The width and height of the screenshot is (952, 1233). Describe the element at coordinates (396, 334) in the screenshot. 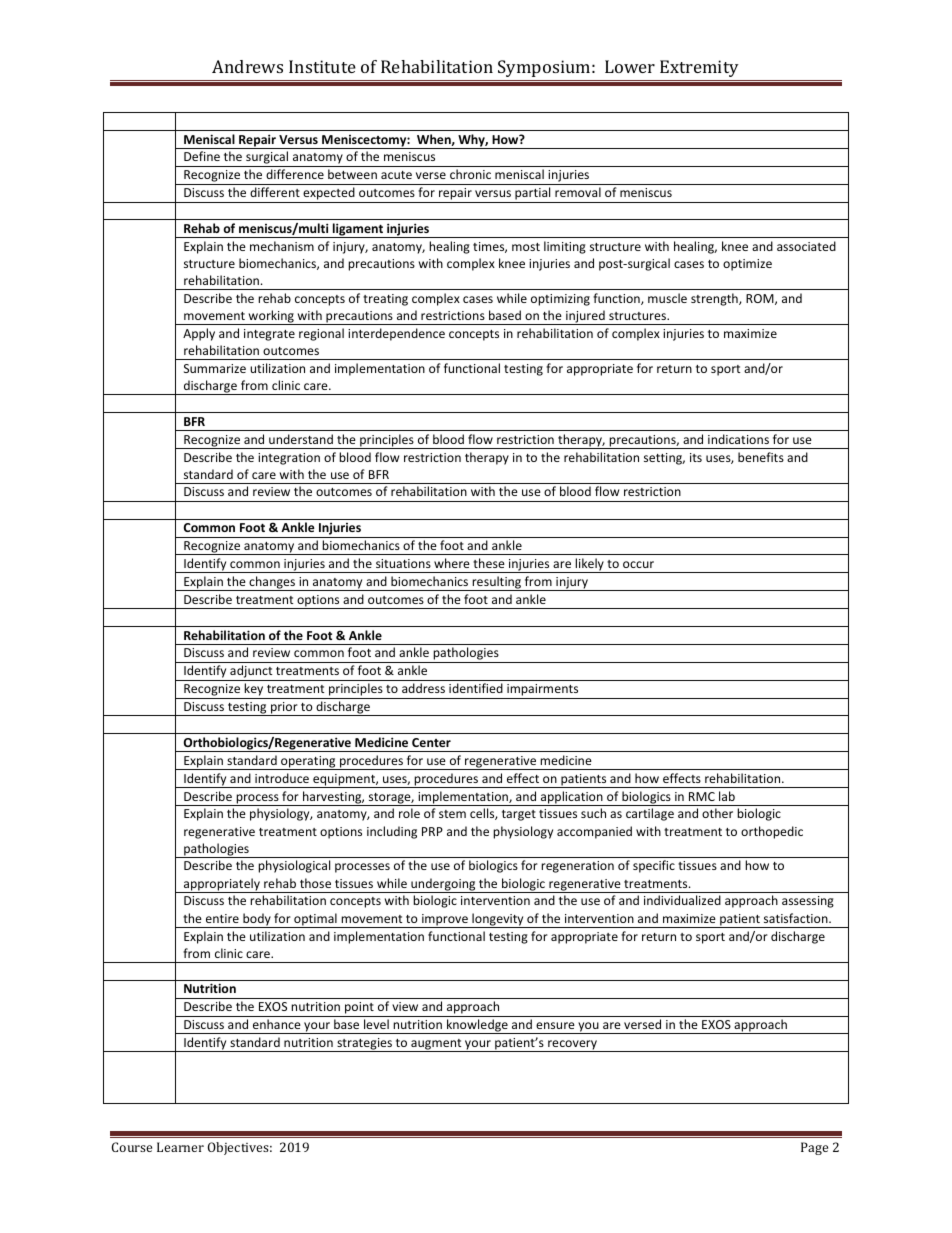

I see `interdependence` at that location.
